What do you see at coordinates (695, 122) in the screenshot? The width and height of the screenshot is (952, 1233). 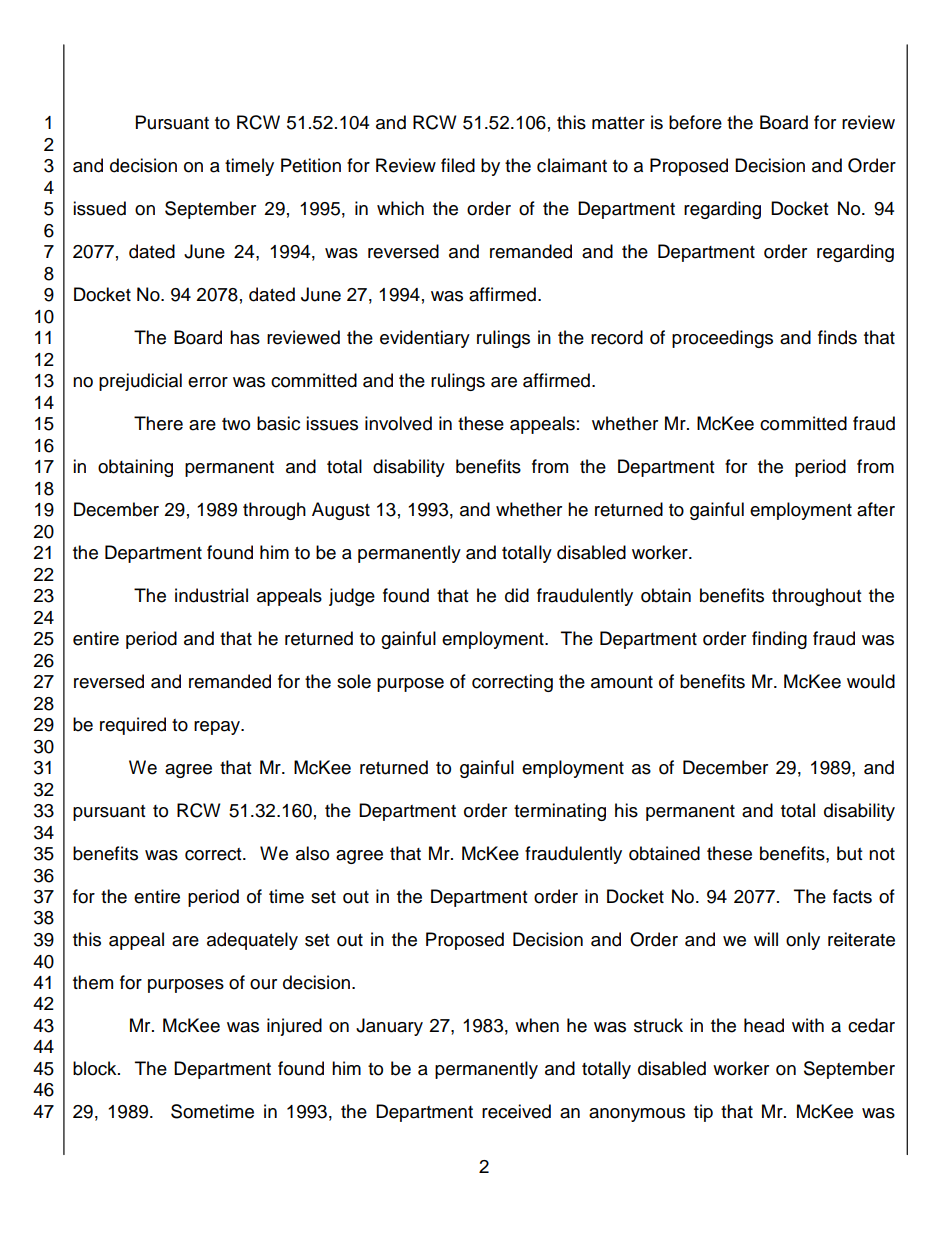 I see `before` at bounding box center [695, 122].
